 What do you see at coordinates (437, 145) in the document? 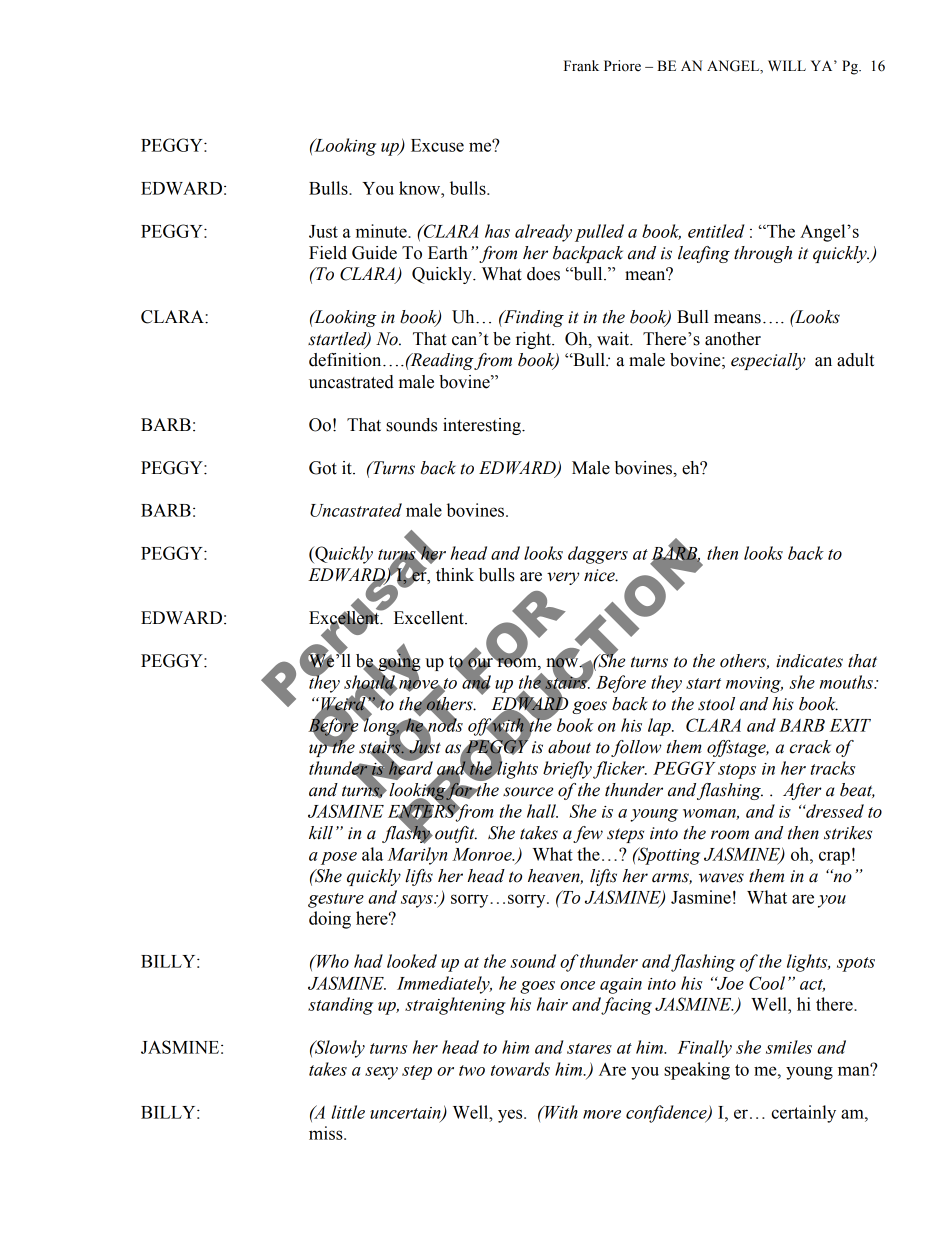
I see `Excuse` at bounding box center [437, 145].
